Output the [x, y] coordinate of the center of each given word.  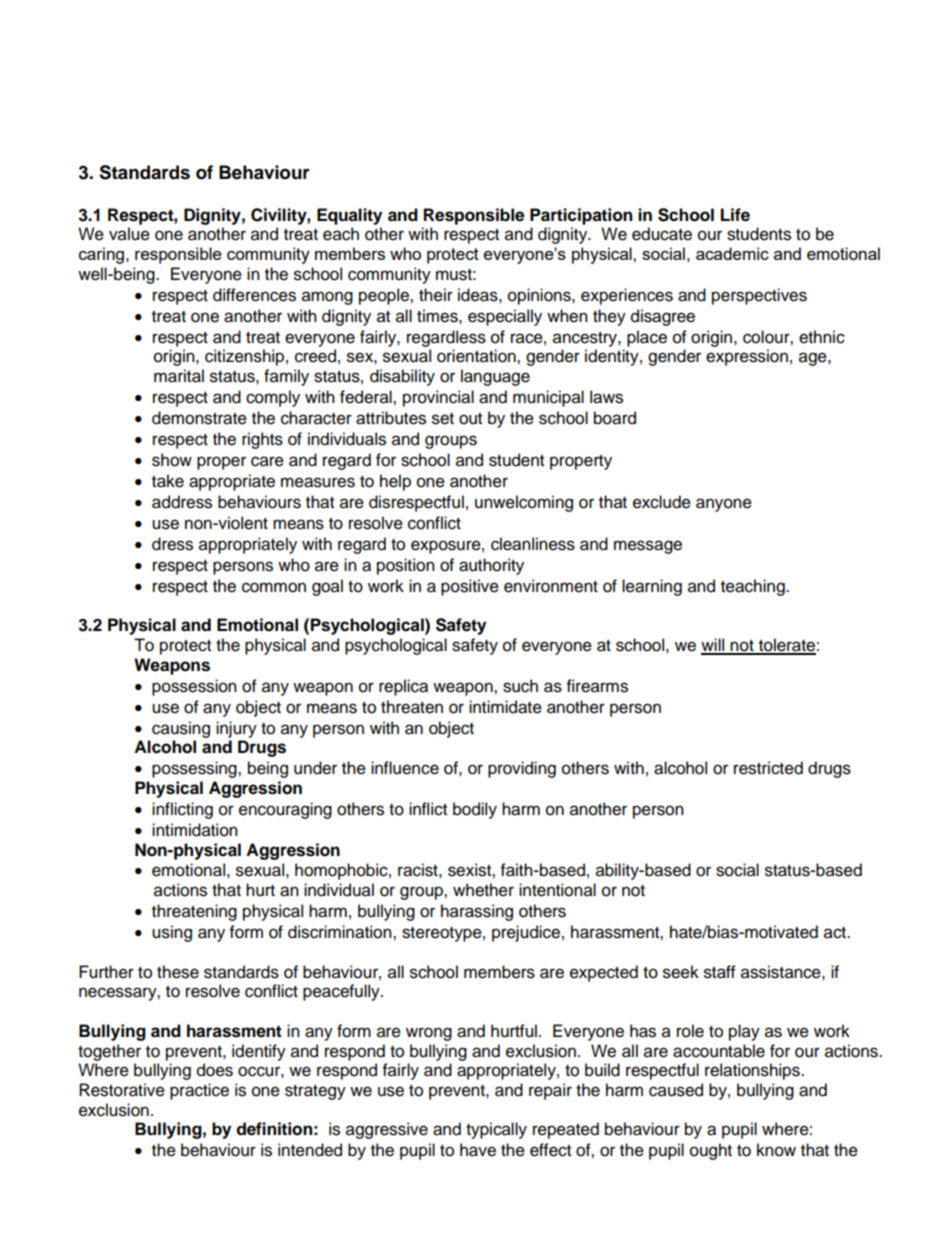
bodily [475, 810]
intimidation [195, 830]
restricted [768, 768]
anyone [724, 505]
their [436, 295]
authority [491, 566]
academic [732, 253]
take [168, 481]
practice [199, 1091]
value [129, 234]
